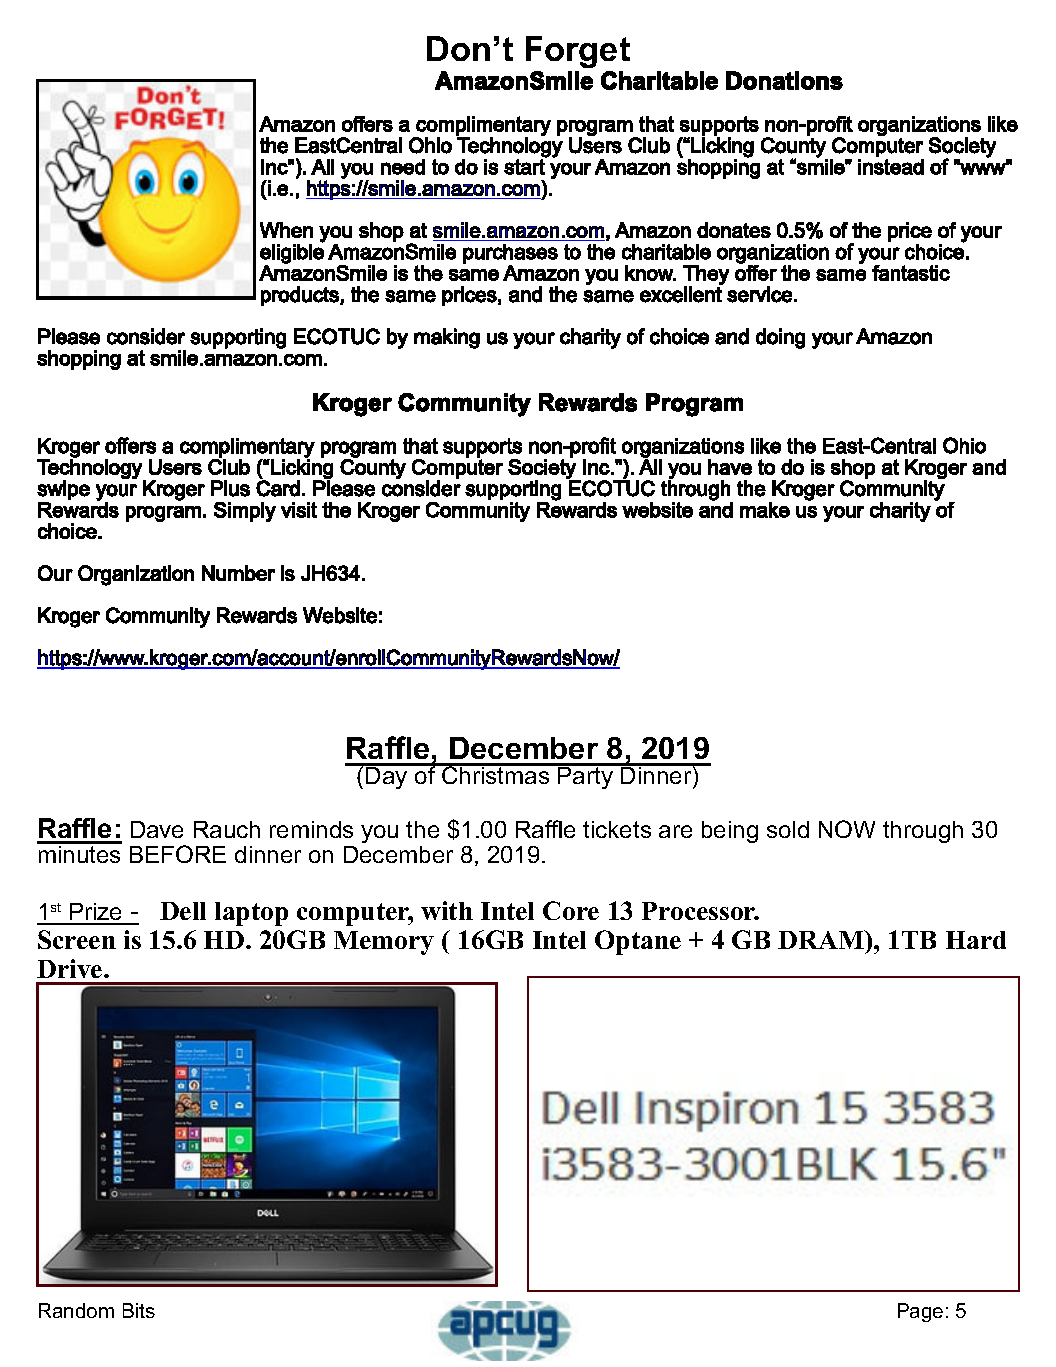 This image has width=1056, height=1367. What do you see at coordinates (230, 488) in the image?
I see `Plus` at bounding box center [230, 488].
